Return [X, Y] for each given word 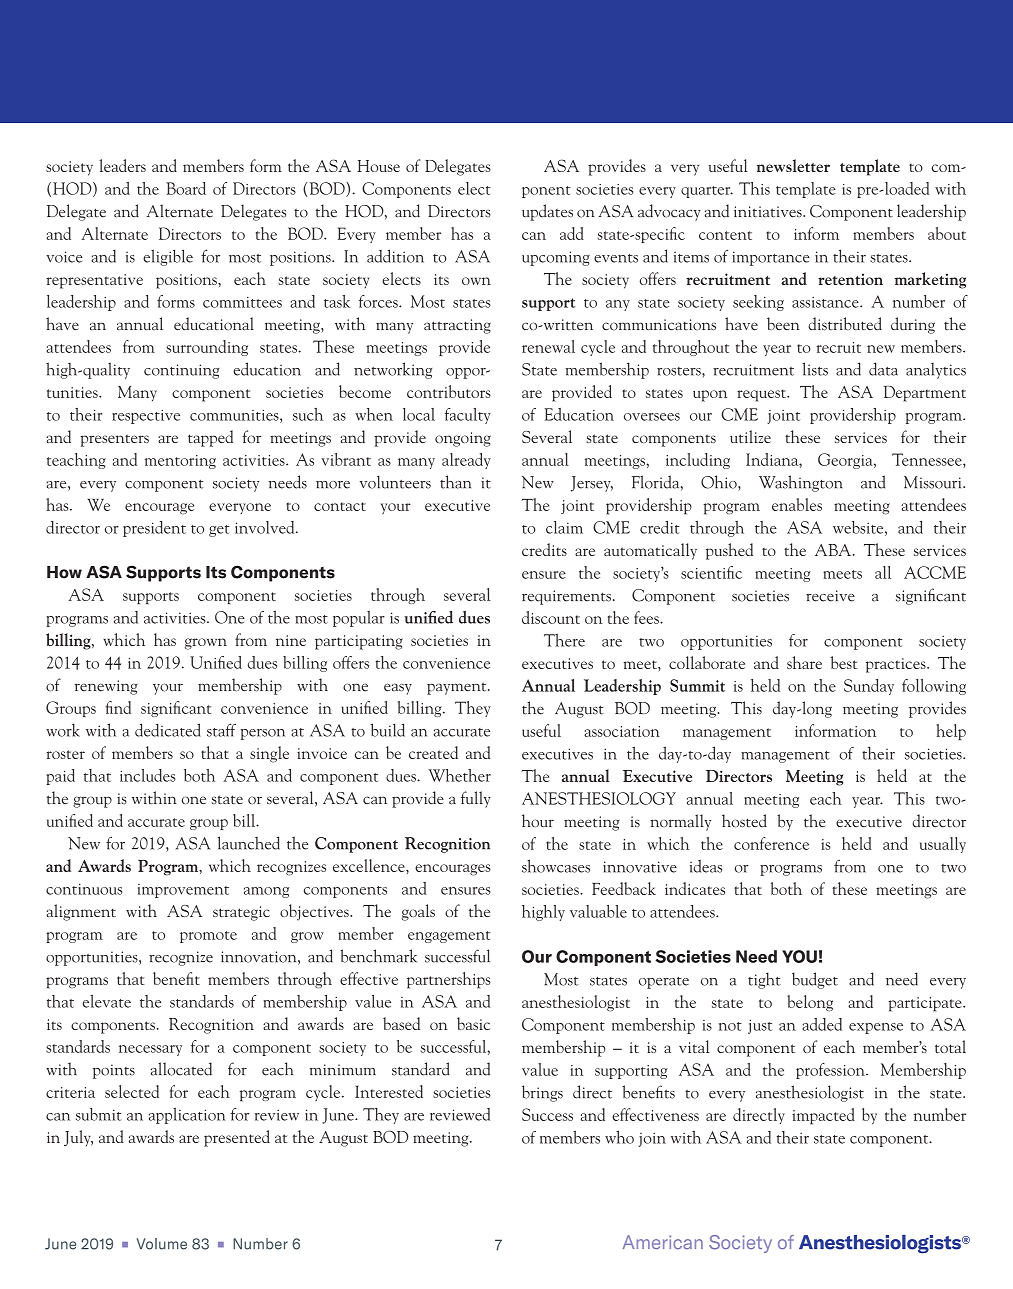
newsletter [793, 165]
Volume [161, 1244]
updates [547, 212]
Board [186, 188]
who [619, 1137]
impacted [823, 1116]
